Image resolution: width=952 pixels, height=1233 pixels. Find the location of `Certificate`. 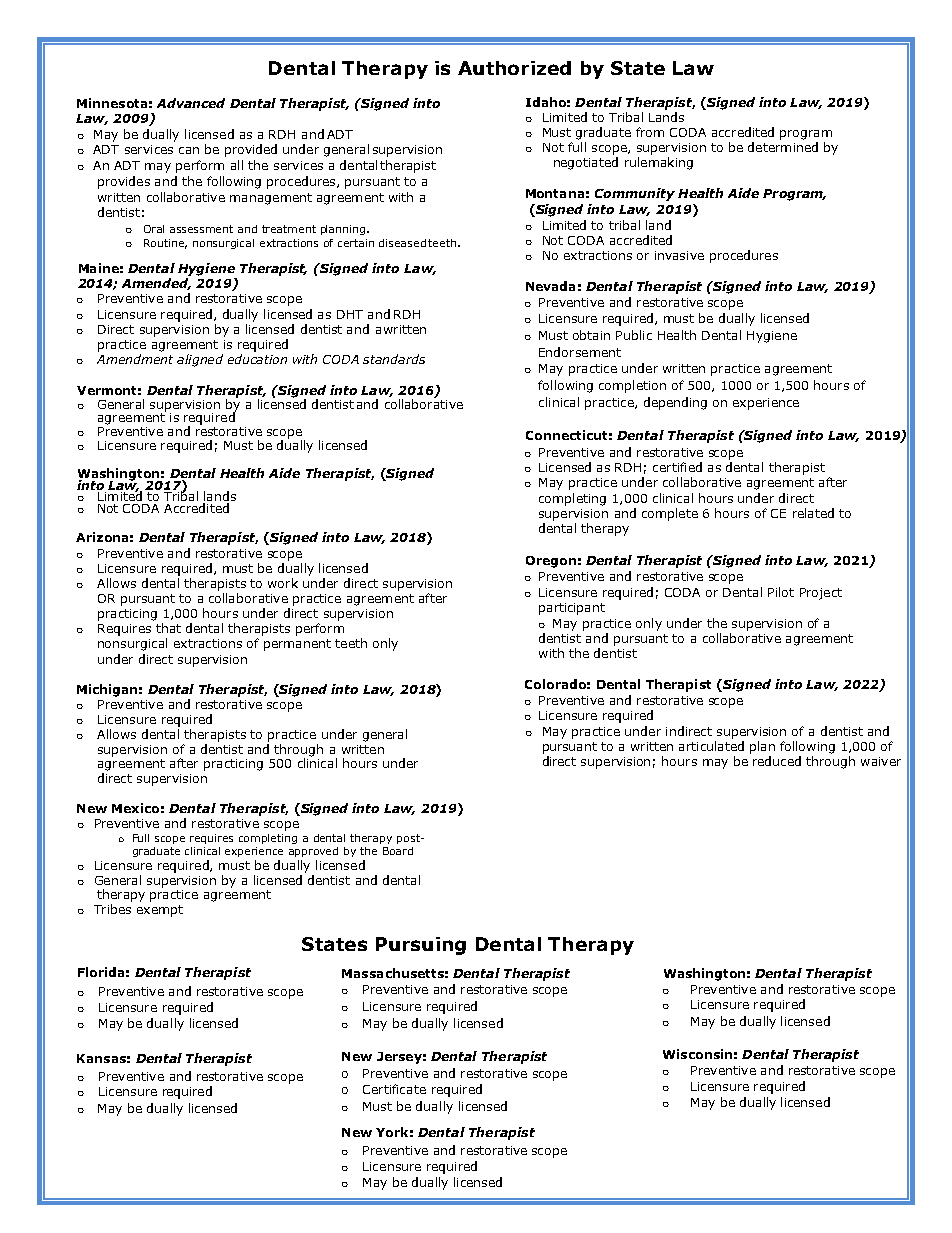

Certificate is located at coordinates (394, 1089).
